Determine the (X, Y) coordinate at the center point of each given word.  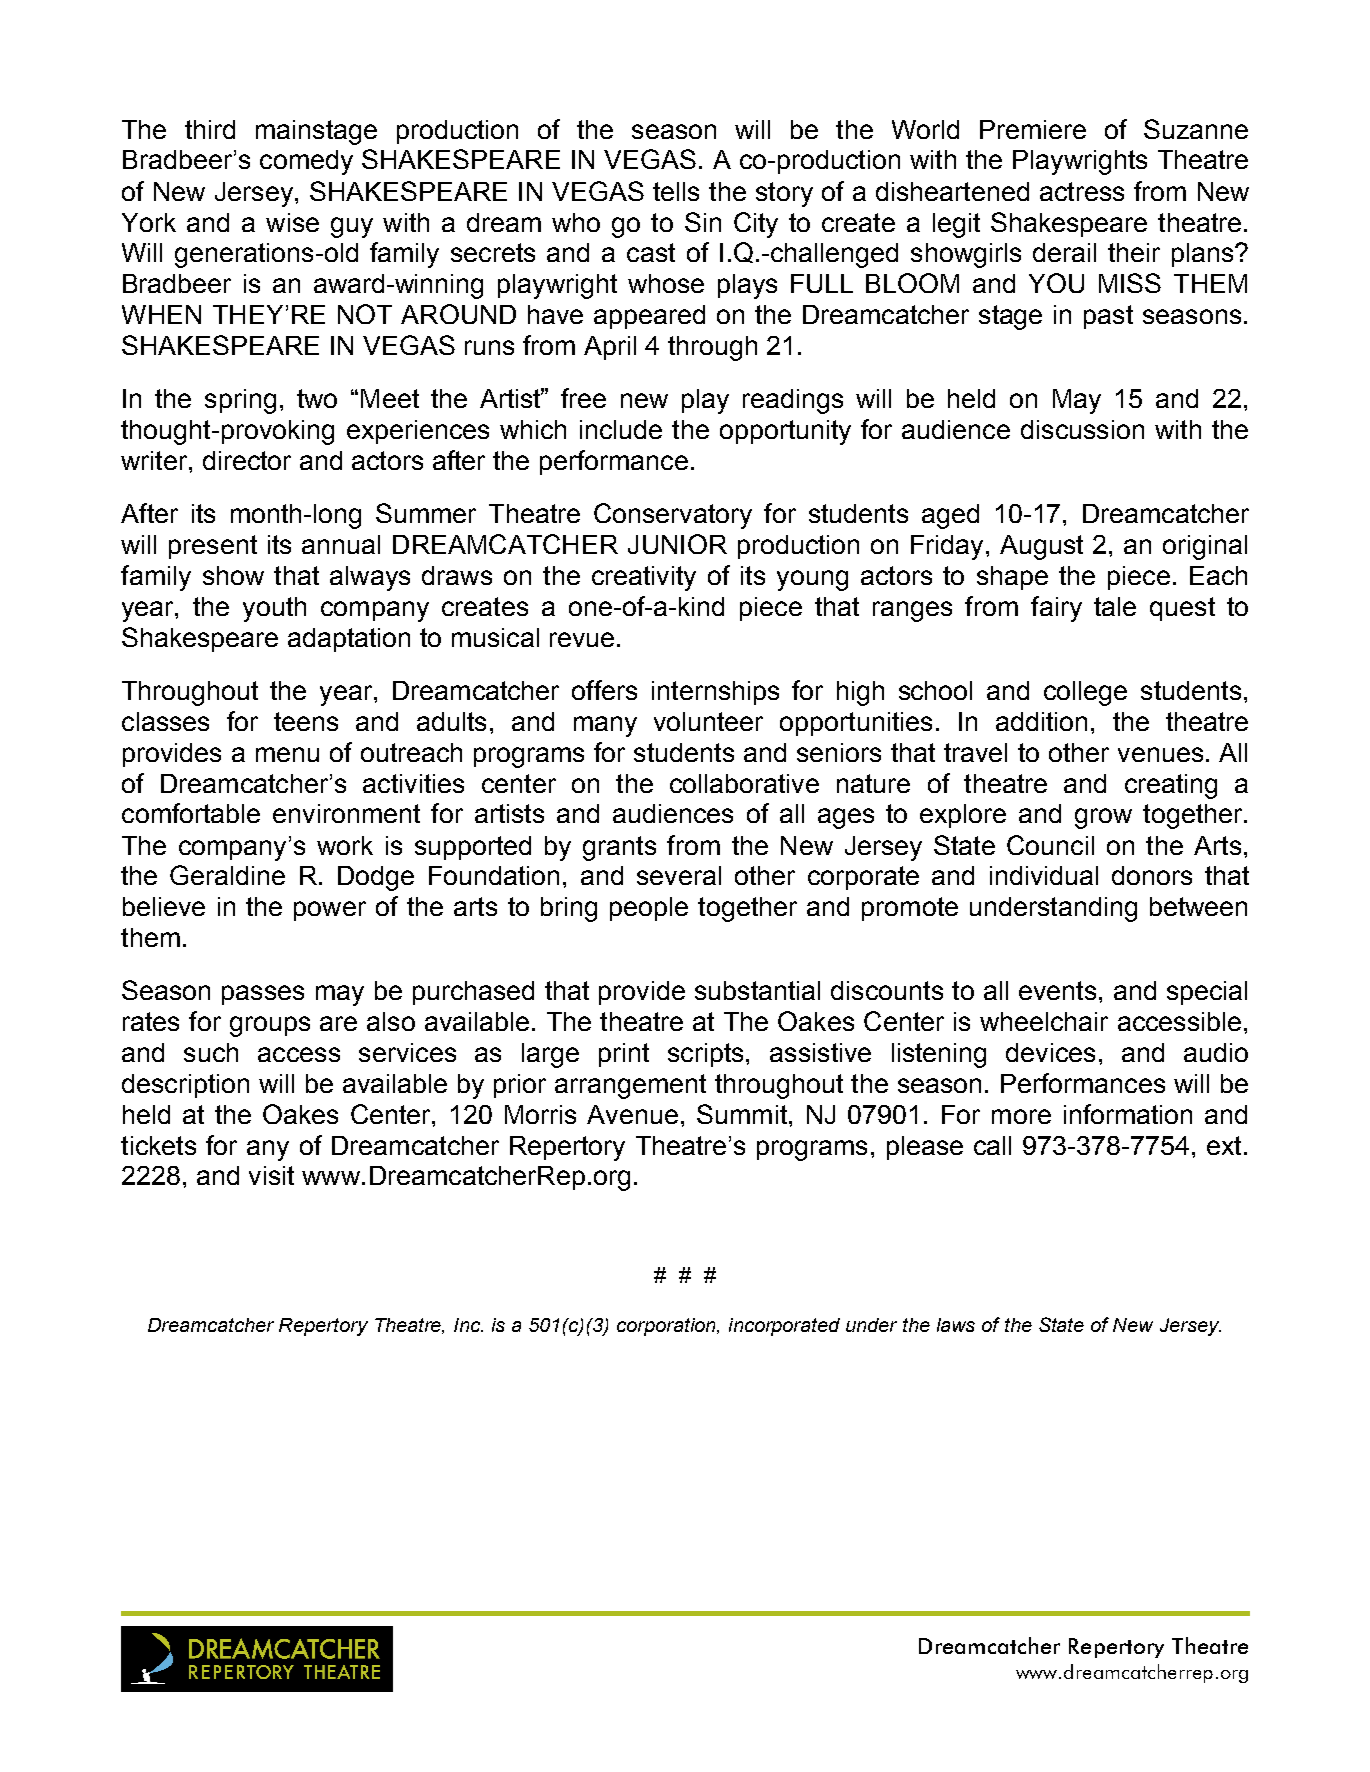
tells (676, 191)
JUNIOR (677, 544)
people (649, 909)
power (330, 911)
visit (271, 1175)
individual (1044, 875)
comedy (306, 162)
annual (341, 544)
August (1041, 547)
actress (1082, 191)
